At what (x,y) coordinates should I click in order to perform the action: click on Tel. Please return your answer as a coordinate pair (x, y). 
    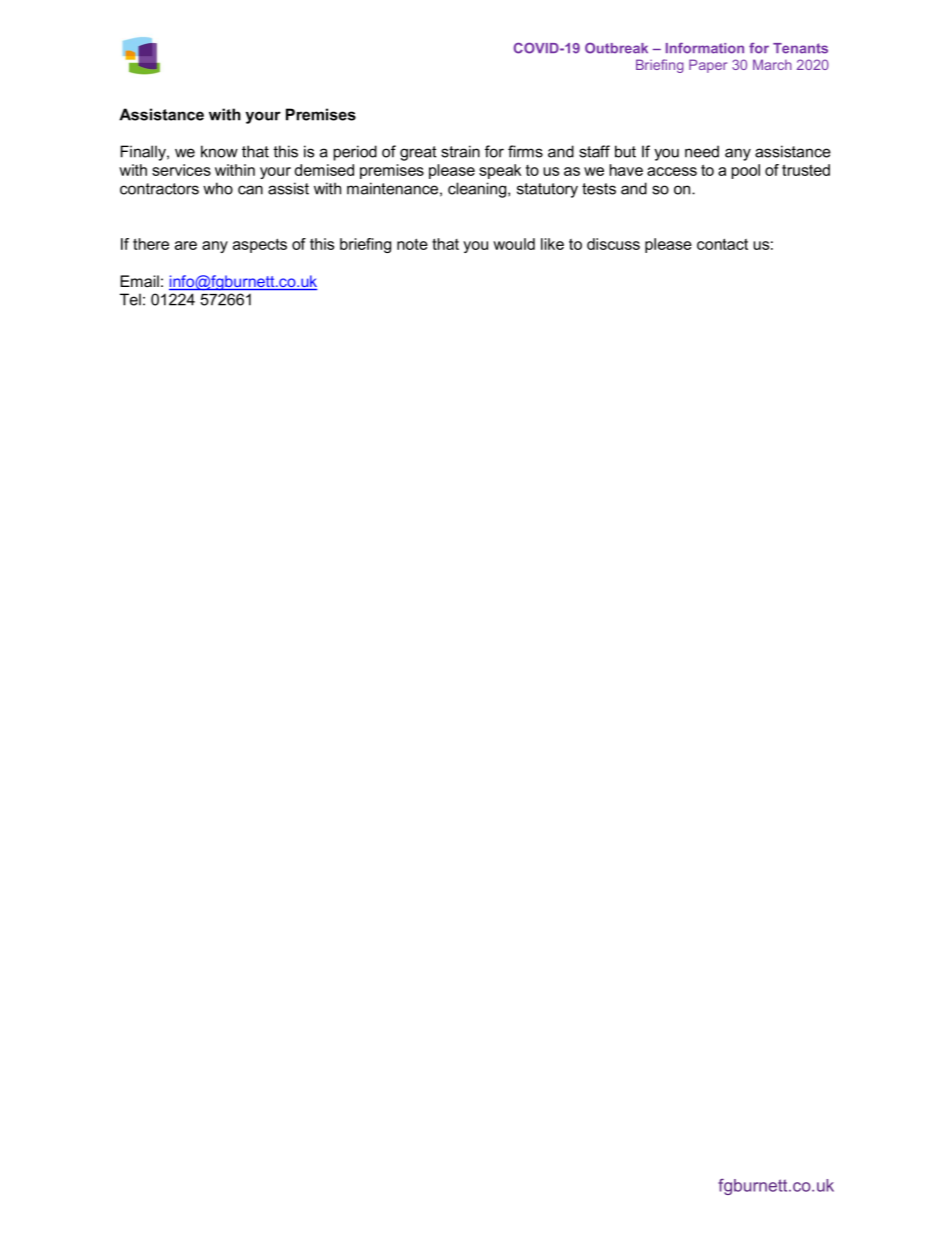
    Looking at the image, I should click on (130, 299).
